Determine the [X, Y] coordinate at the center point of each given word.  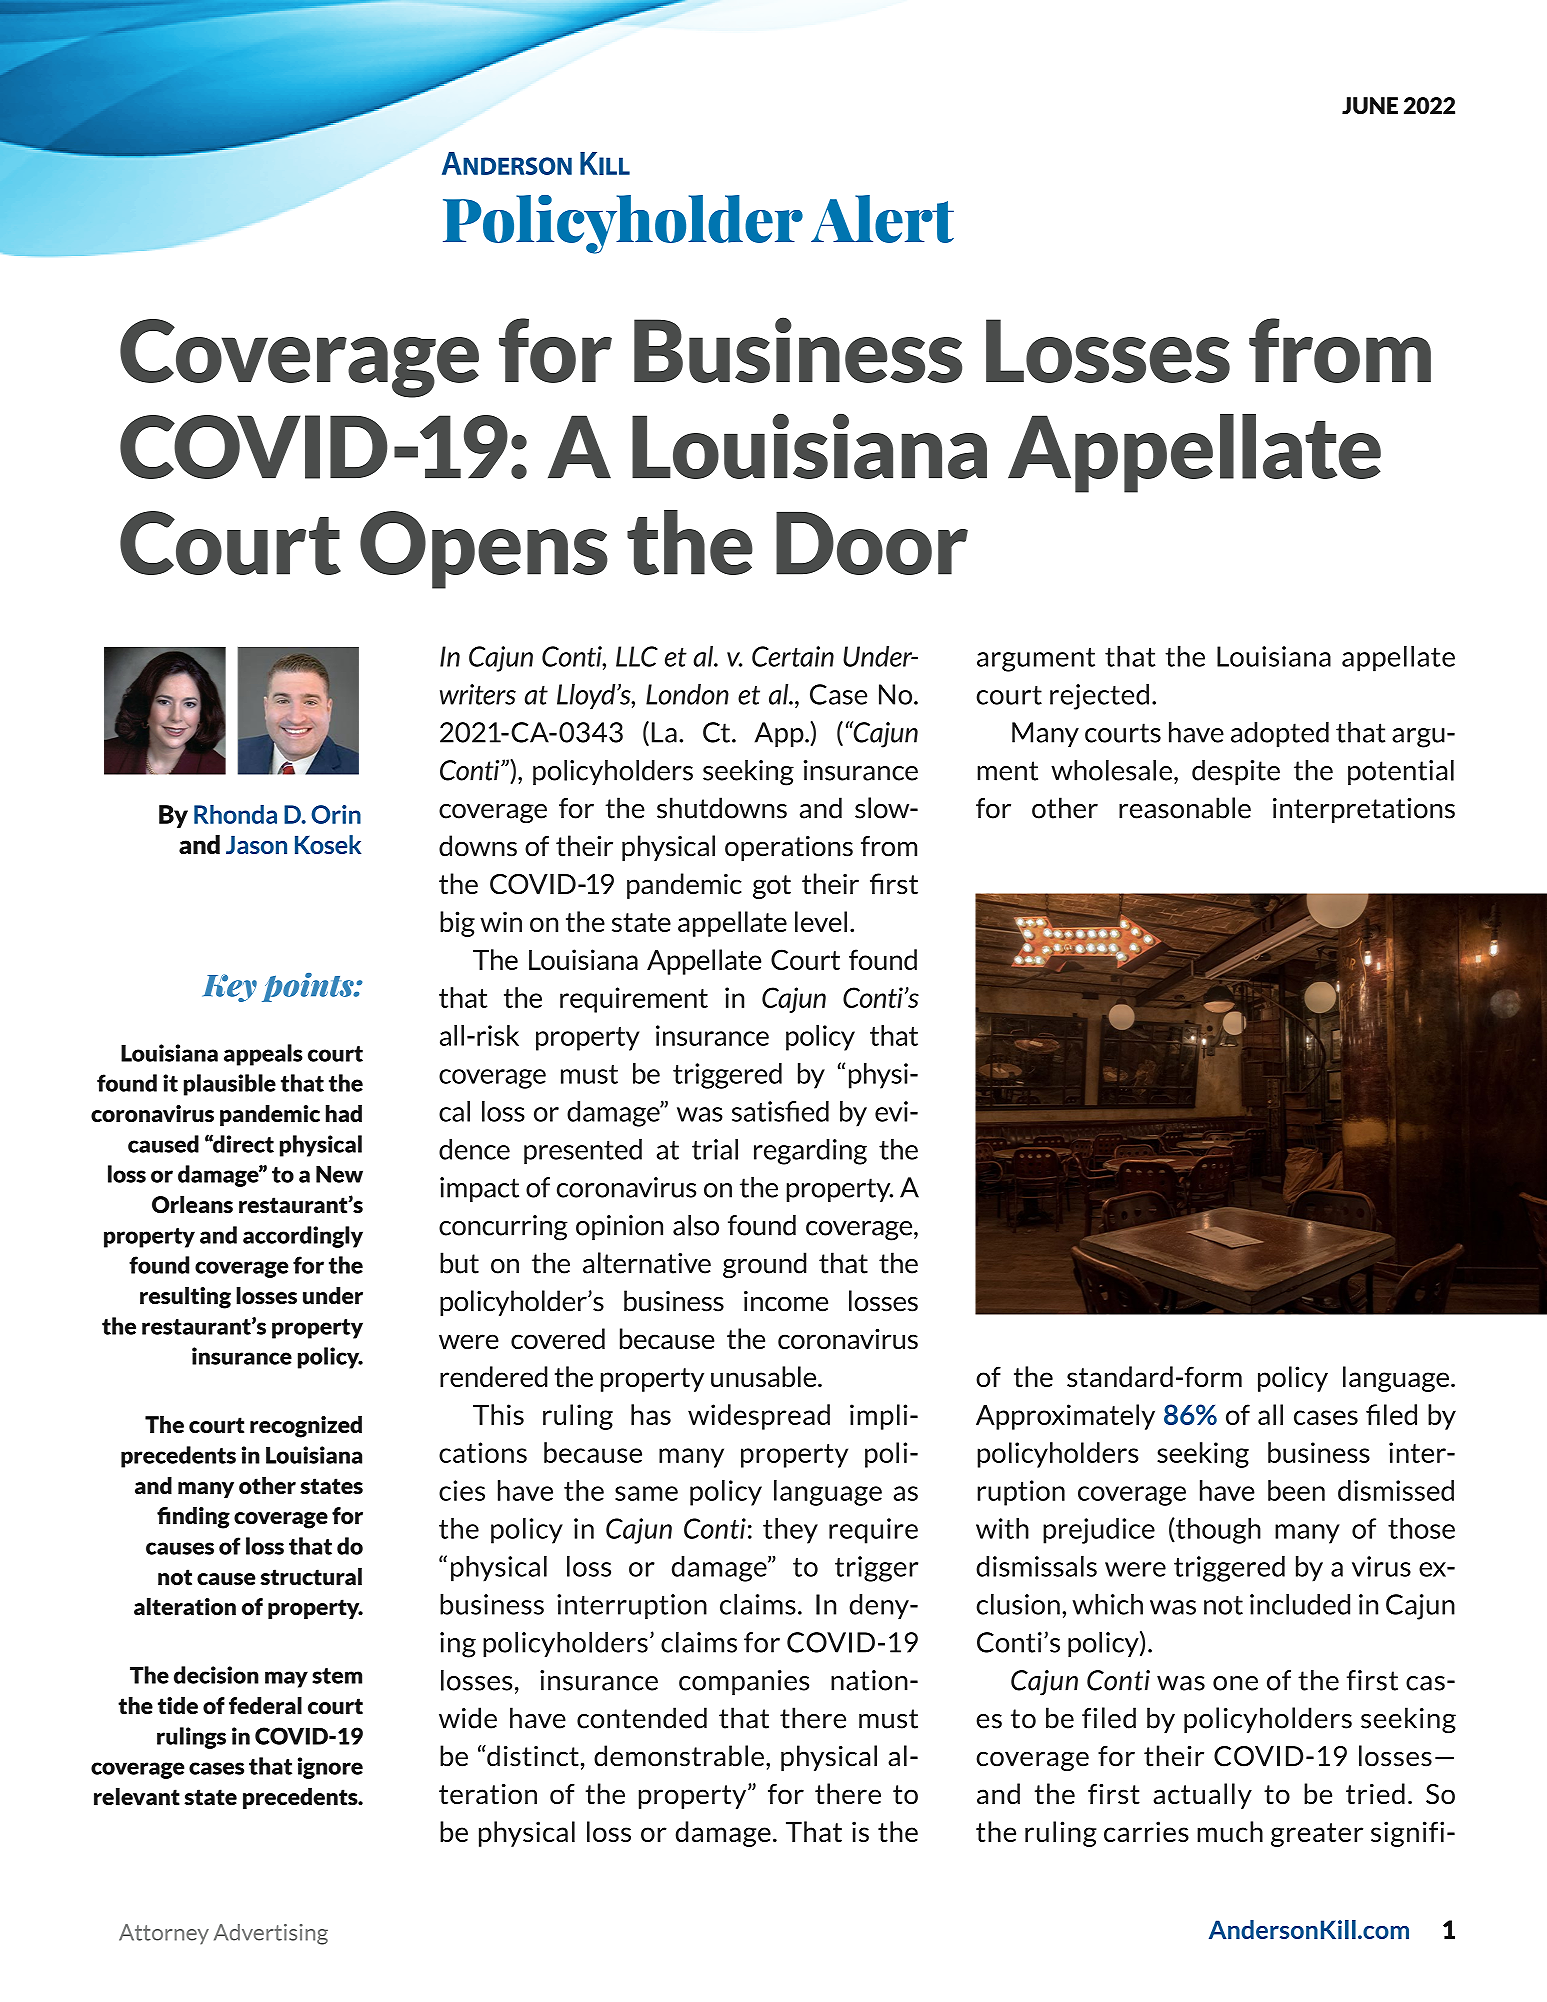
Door [872, 543]
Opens [484, 550]
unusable [765, 1376]
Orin [336, 814]
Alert [882, 219]
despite [1236, 772]
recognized [306, 1427]
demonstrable [679, 1756]
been [1296, 1490]
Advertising [271, 1934]
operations [789, 848]
